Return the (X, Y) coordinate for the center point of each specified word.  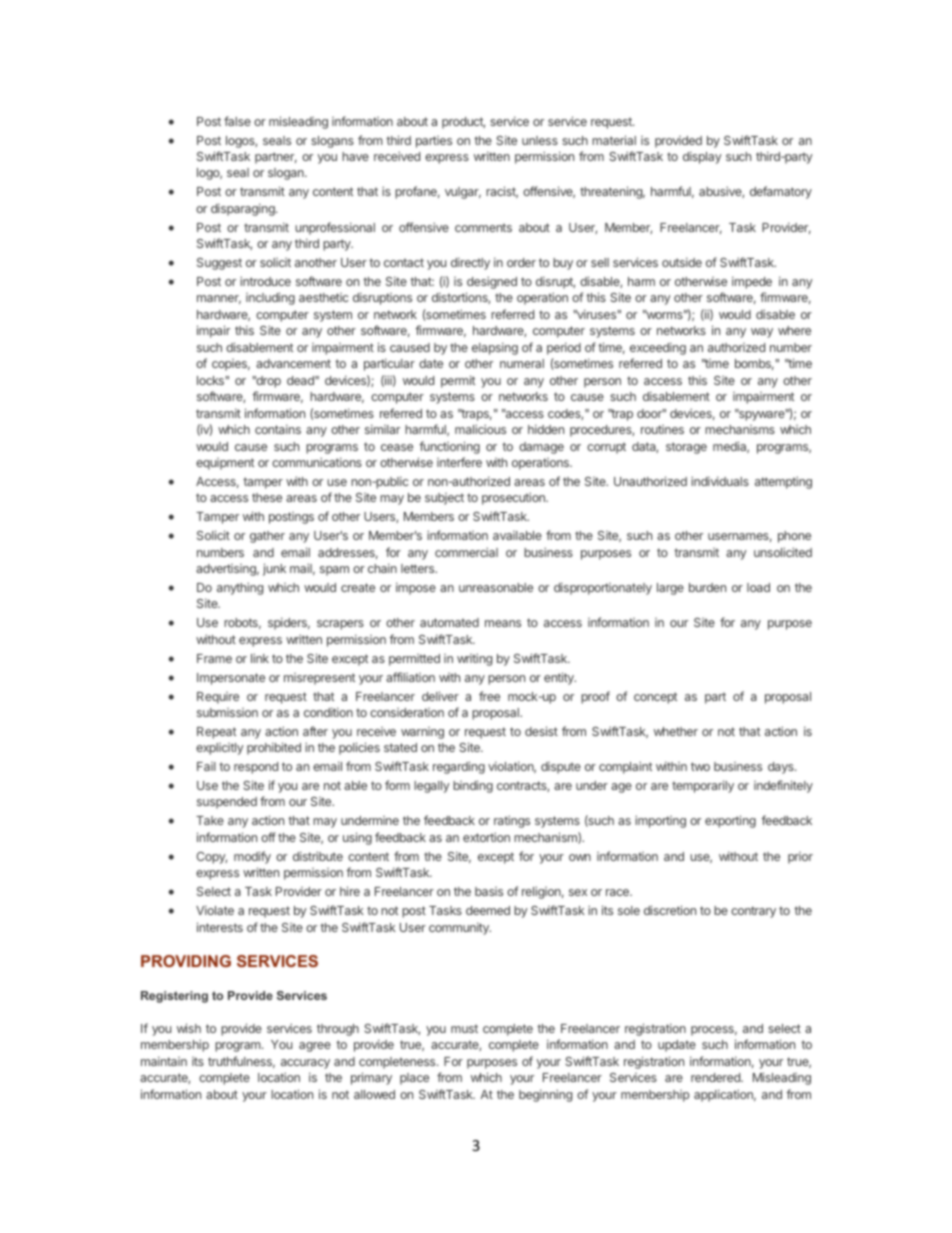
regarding (459, 767)
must (464, 1028)
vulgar (463, 193)
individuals (720, 481)
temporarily (703, 786)
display (702, 157)
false (237, 121)
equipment (225, 464)
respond (256, 768)
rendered (716, 1077)
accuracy (305, 1064)
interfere (459, 462)
